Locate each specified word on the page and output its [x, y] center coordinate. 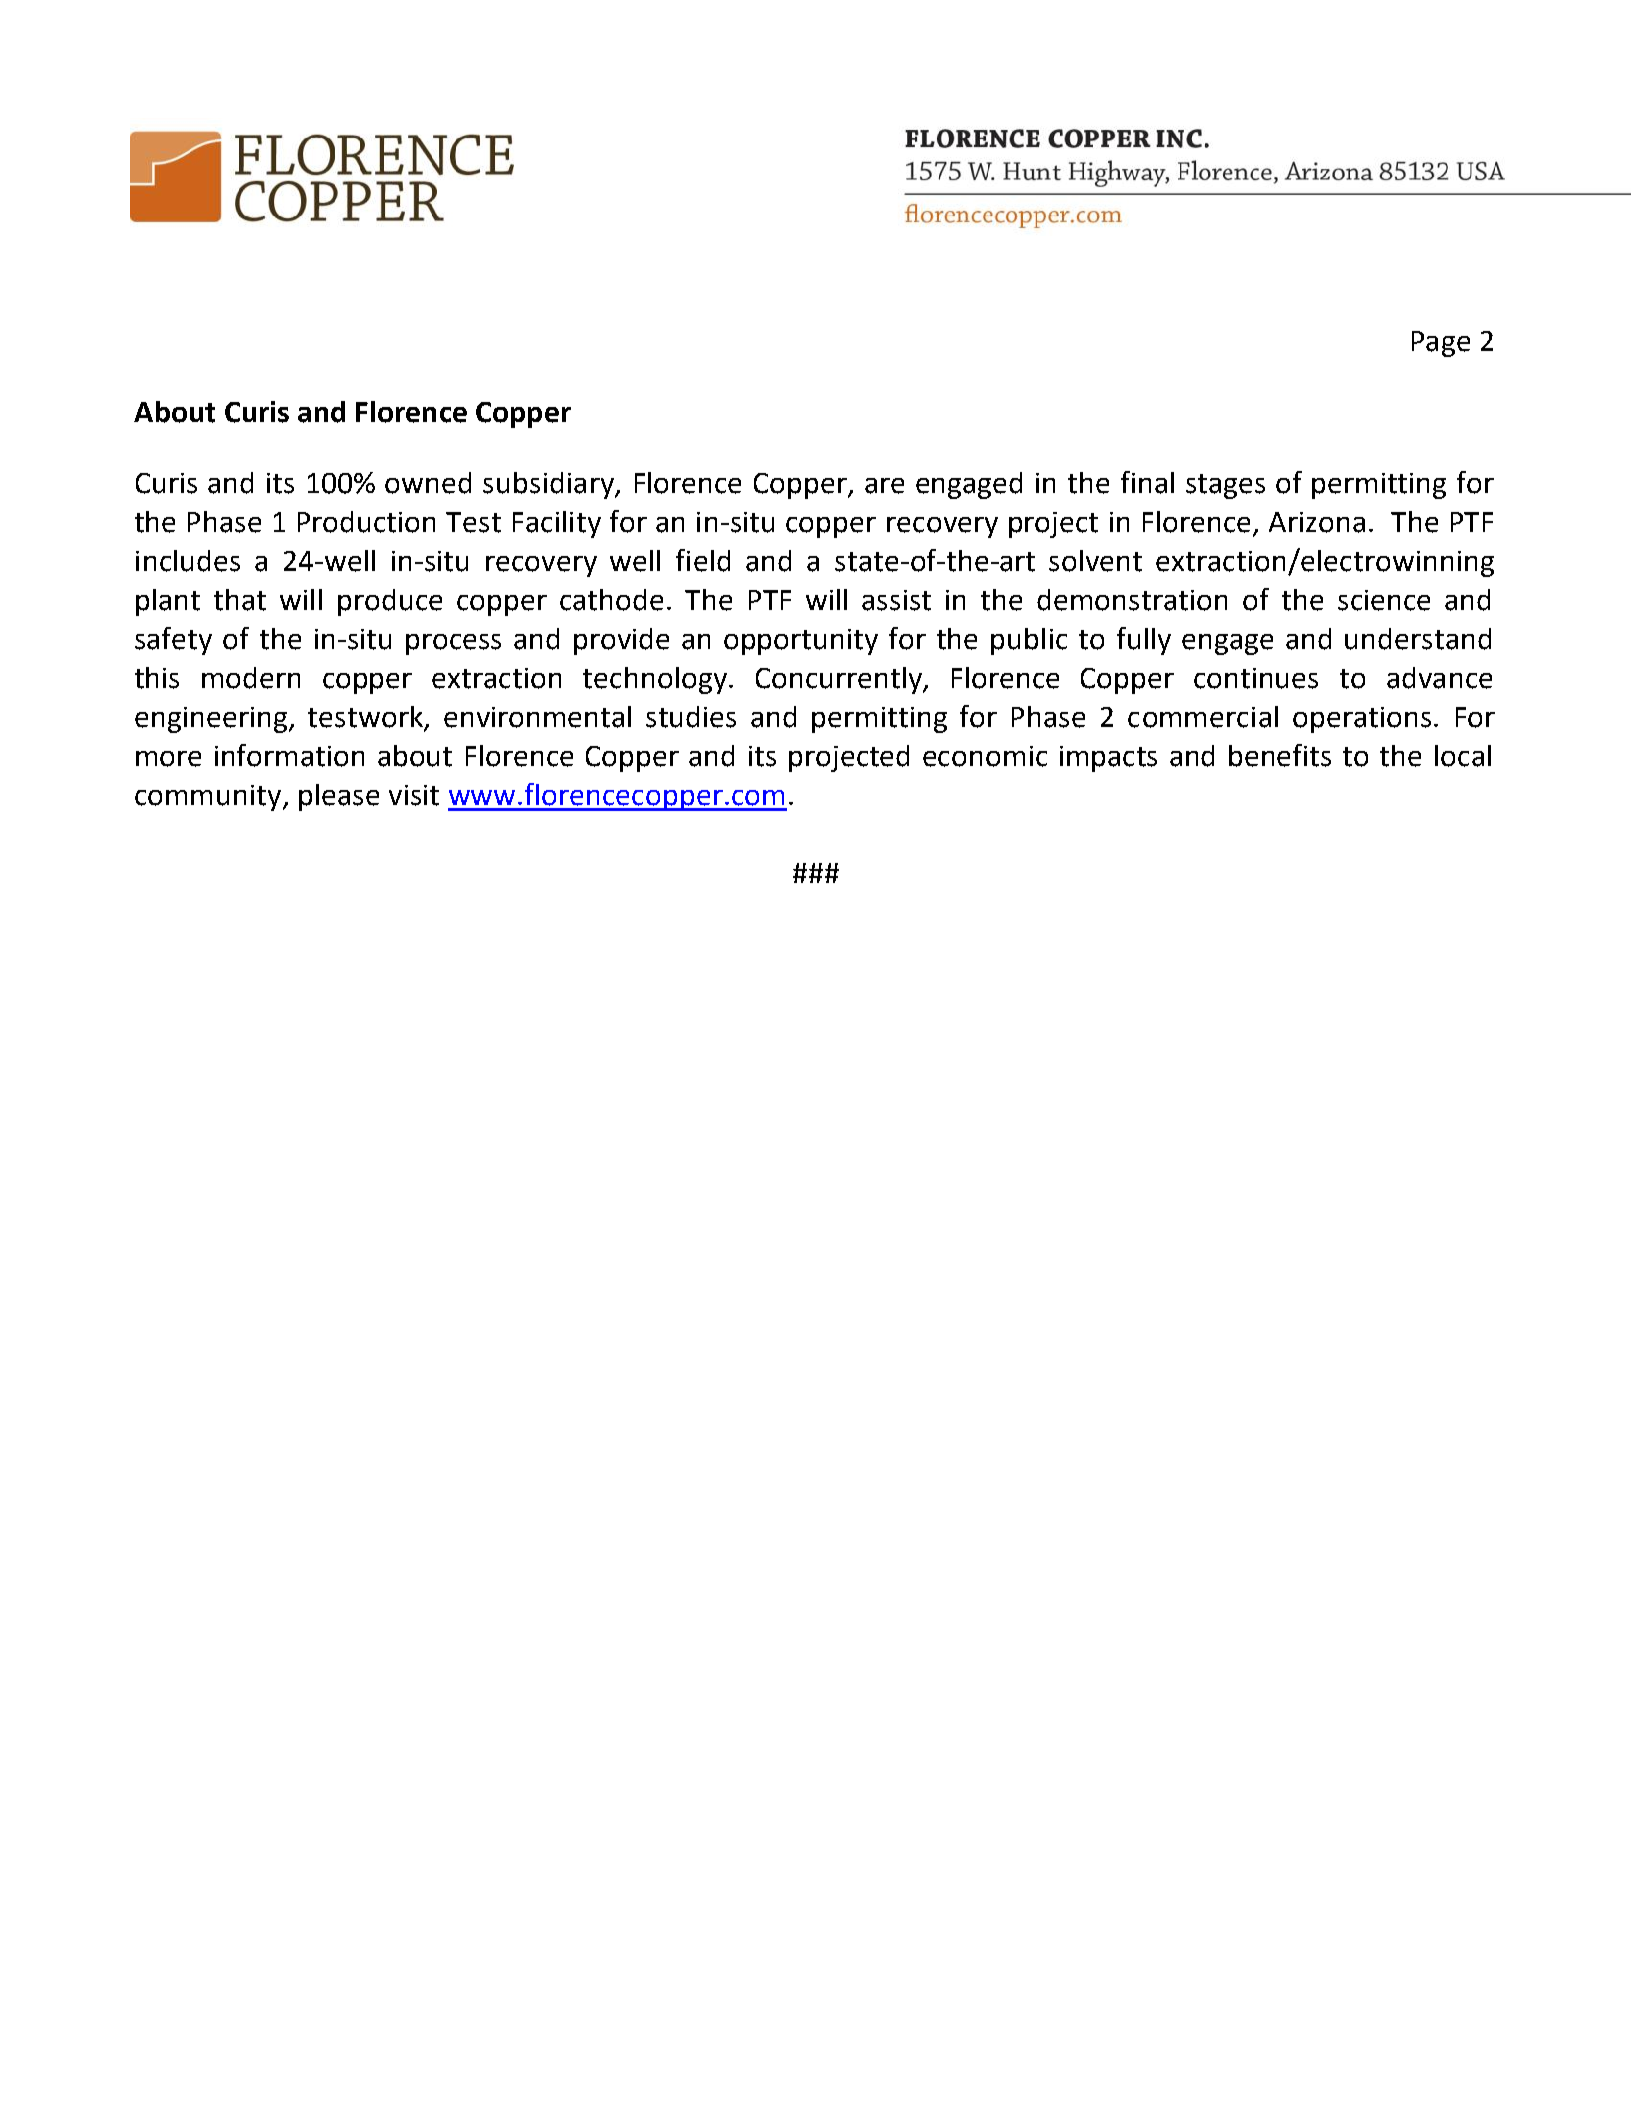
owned [428, 483]
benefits [1280, 755]
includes [188, 561]
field [703, 560]
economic [985, 756]
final [1147, 482]
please [339, 797]
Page [1441, 344]
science [1384, 600]
